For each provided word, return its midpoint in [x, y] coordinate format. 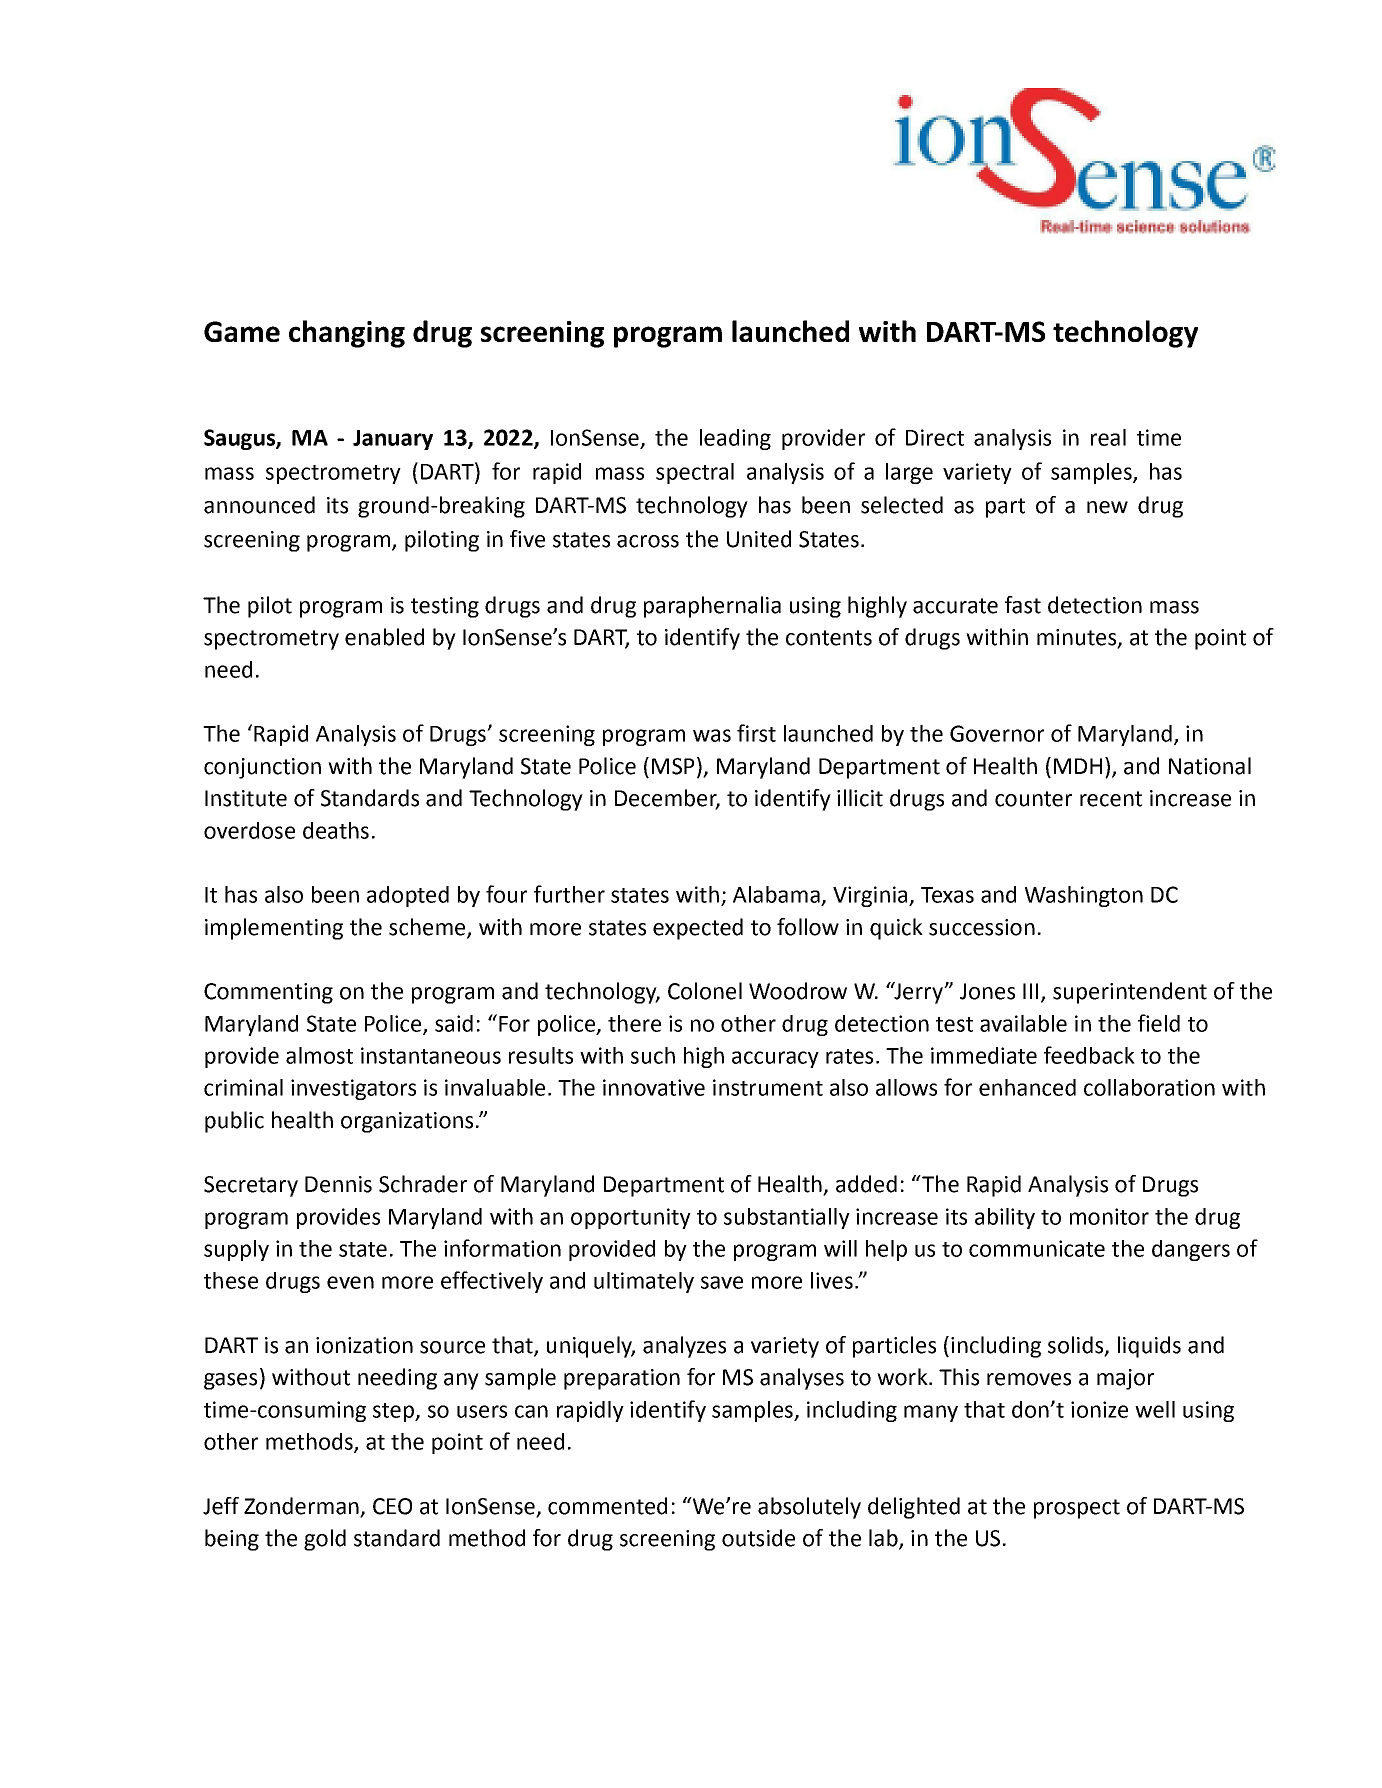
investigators [353, 1089]
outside [758, 1538]
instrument [768, 1087]
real [1108, 437]
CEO [392, 1506]
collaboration [1149, 1087]
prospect [1077, 1509]
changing [347, 334]
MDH [1078, 766]
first [756, 733]
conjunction [262, 768]
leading [735, 439]
